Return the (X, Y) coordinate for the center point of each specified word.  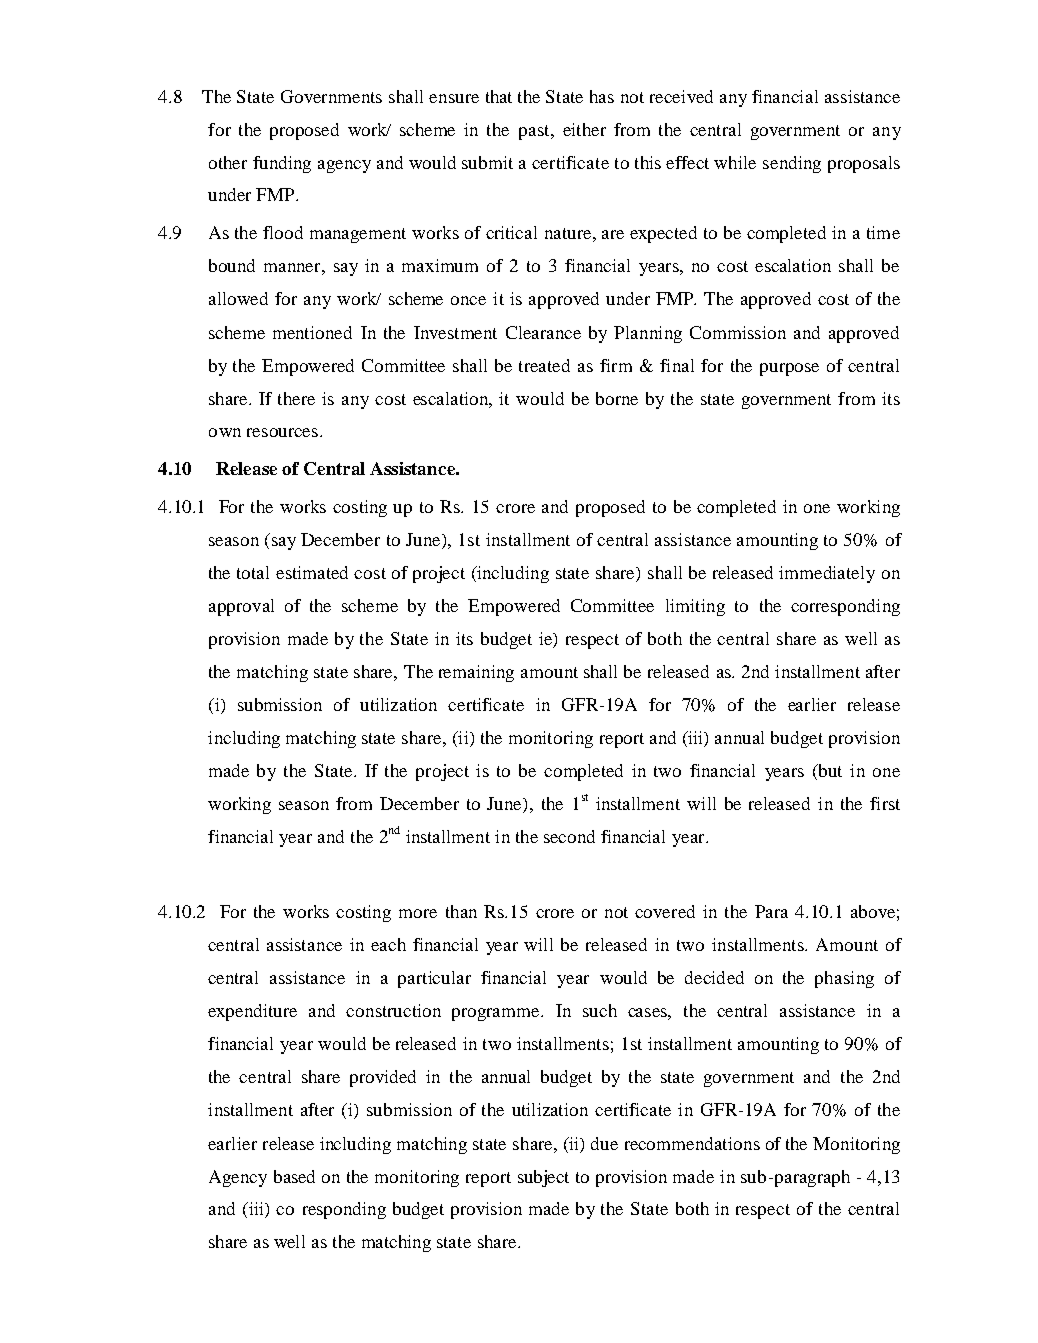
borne (617, 398)
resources (282, 432)
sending (792, 164)
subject (543, 1178)
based (294, 1176)
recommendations (692, 1143)
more (418, 913)
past (535, 132)
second (569, 836)
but (829, 772)
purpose (789, 369)
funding (282, 164)
